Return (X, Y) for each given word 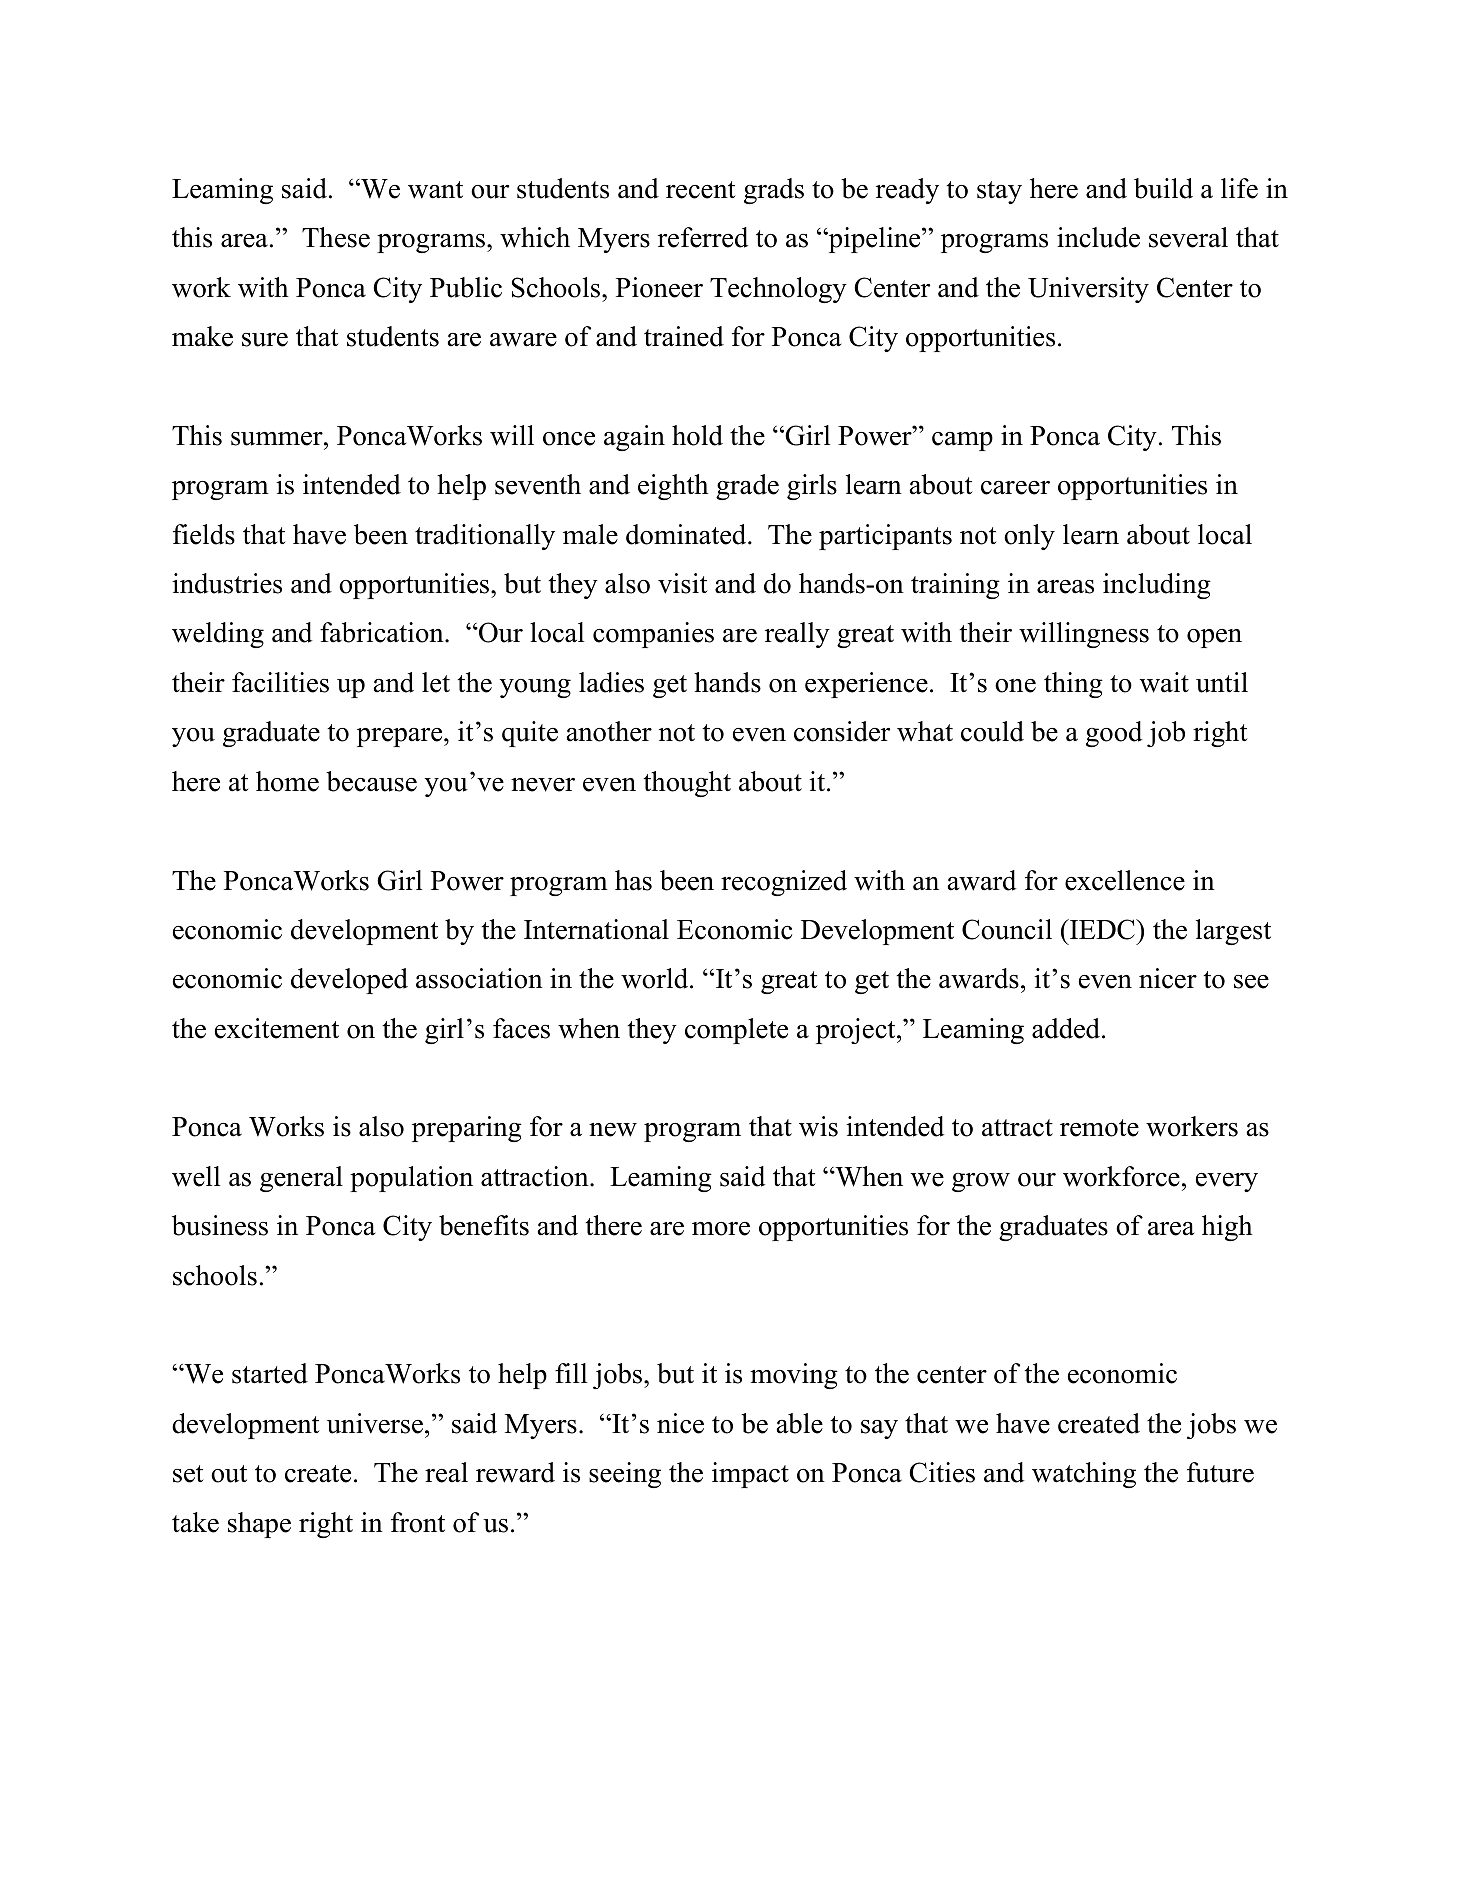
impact (750, 1475)
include (1098, 237)
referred (703, 237)
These (336, 237)
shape (259, 1525)
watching (1084, 1475)
